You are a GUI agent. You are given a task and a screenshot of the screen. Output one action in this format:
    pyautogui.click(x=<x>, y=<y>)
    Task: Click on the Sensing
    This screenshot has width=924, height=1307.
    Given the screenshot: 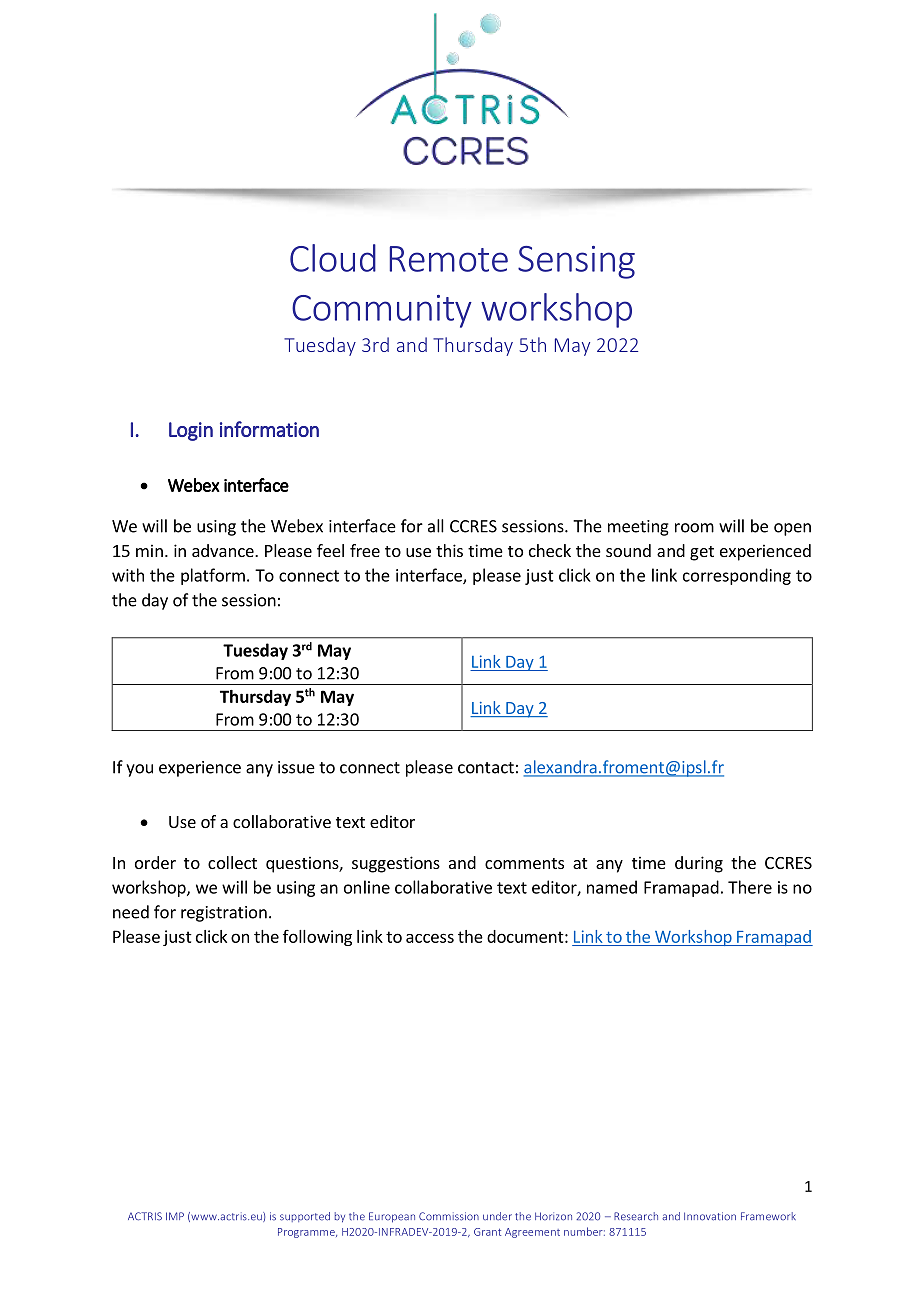 What is the action you would take?
    pyautogui.click(x=576, y=262)
